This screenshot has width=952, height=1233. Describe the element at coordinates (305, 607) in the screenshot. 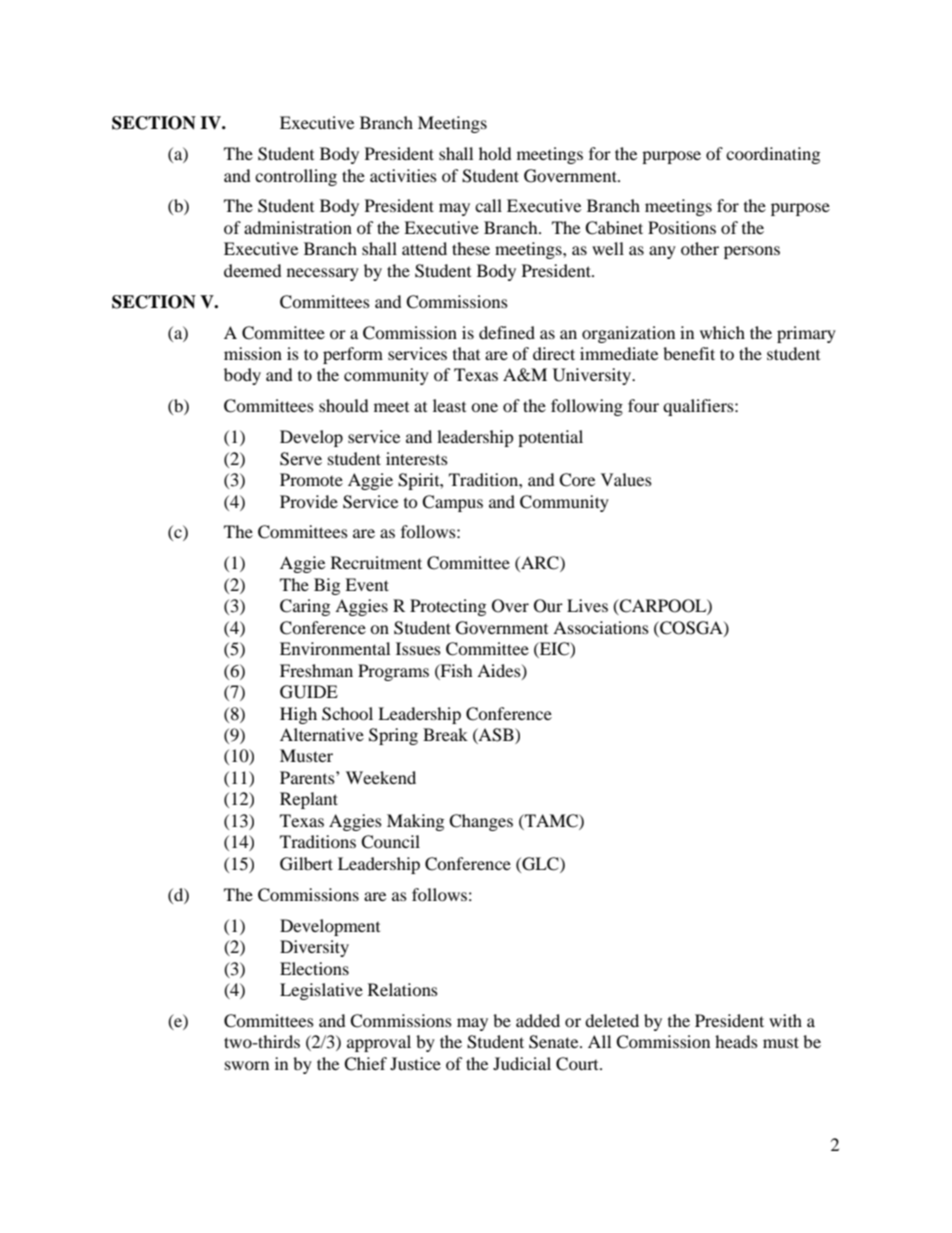

I see `Caring` at that location.
